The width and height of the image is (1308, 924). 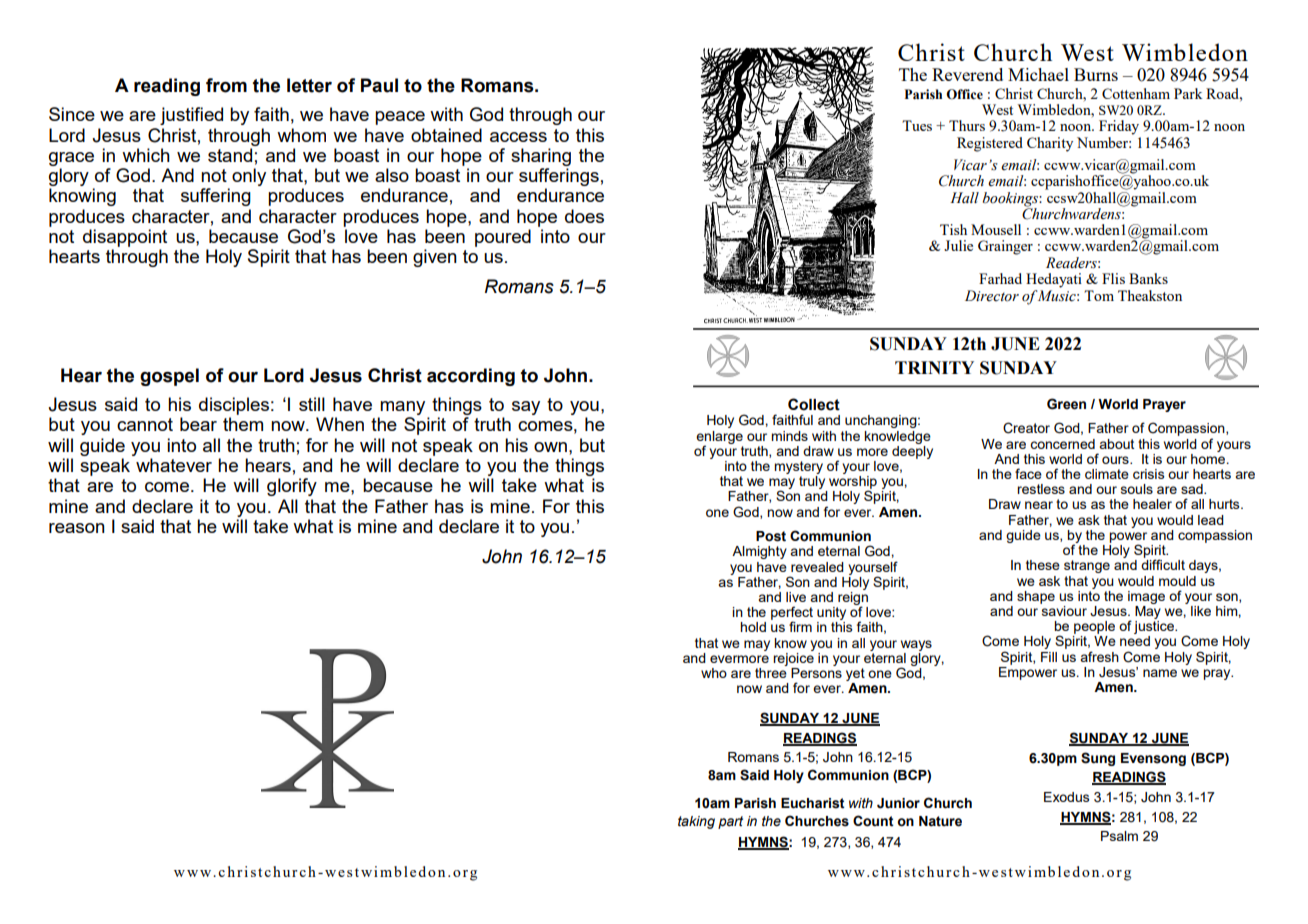 What do you see at coordinates (958, 245) in the image?
I see `Julie` at bounding box center [958, 245].
